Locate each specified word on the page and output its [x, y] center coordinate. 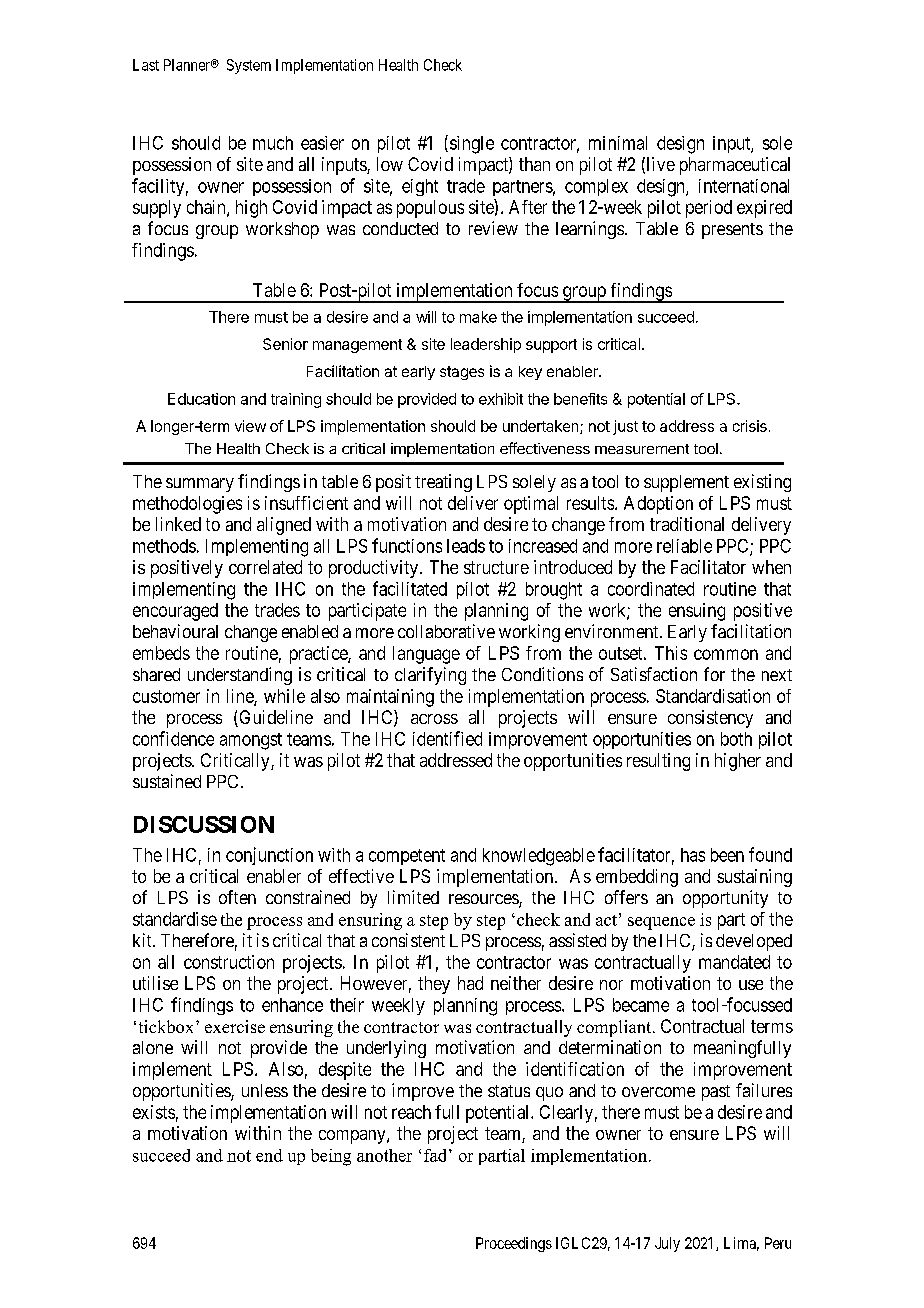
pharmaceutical [735, 166]
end [269, 1155]
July [667, 1244]
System [249, 66]
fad [437, 1155]
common [726, 654]
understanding [240, 676]
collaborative [446, 631]
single [470, 144]
